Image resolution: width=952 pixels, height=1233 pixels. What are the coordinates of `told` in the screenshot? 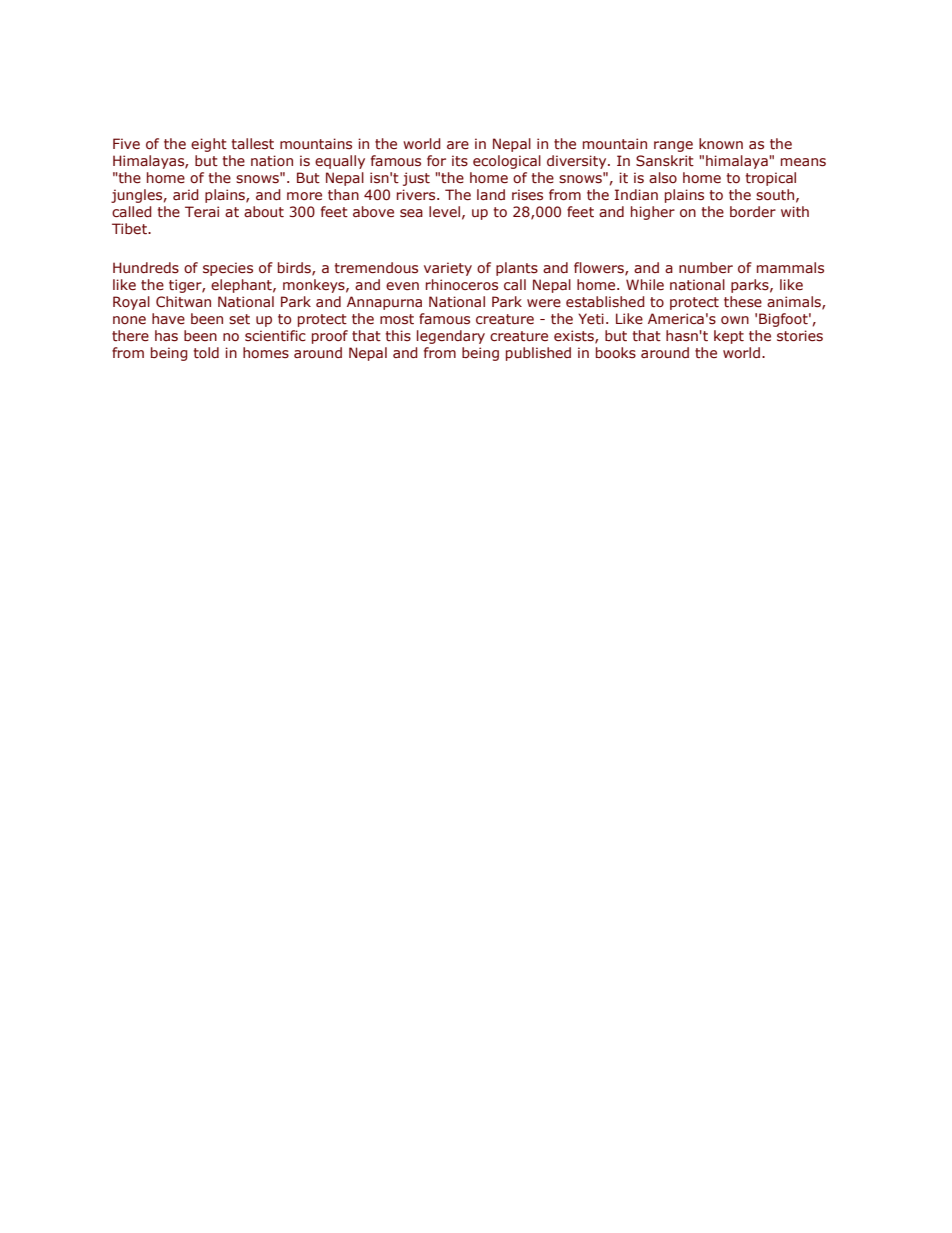 It's located at (206, 352).
